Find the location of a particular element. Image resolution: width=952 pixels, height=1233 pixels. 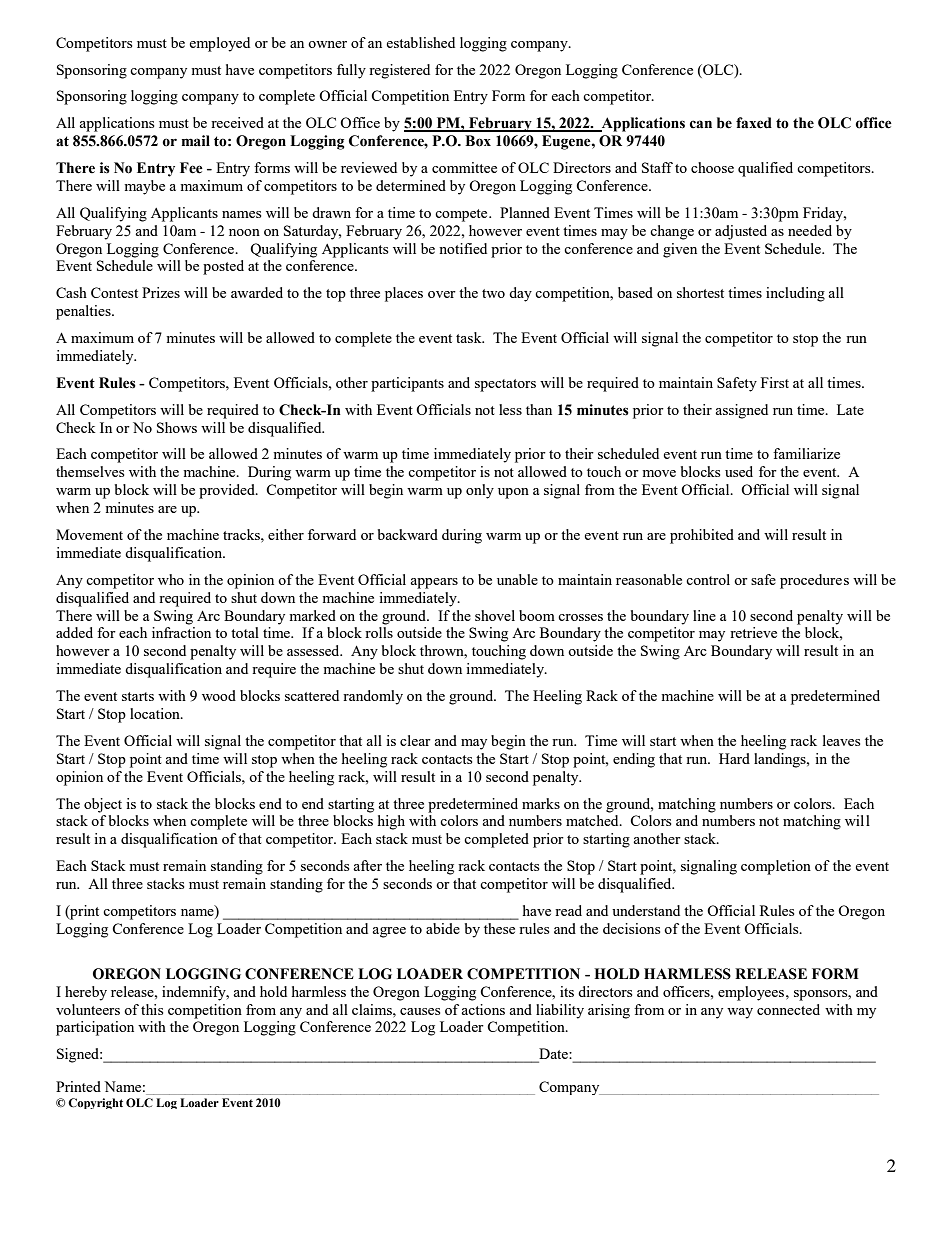

employed is located at coordinates (219, 44).
